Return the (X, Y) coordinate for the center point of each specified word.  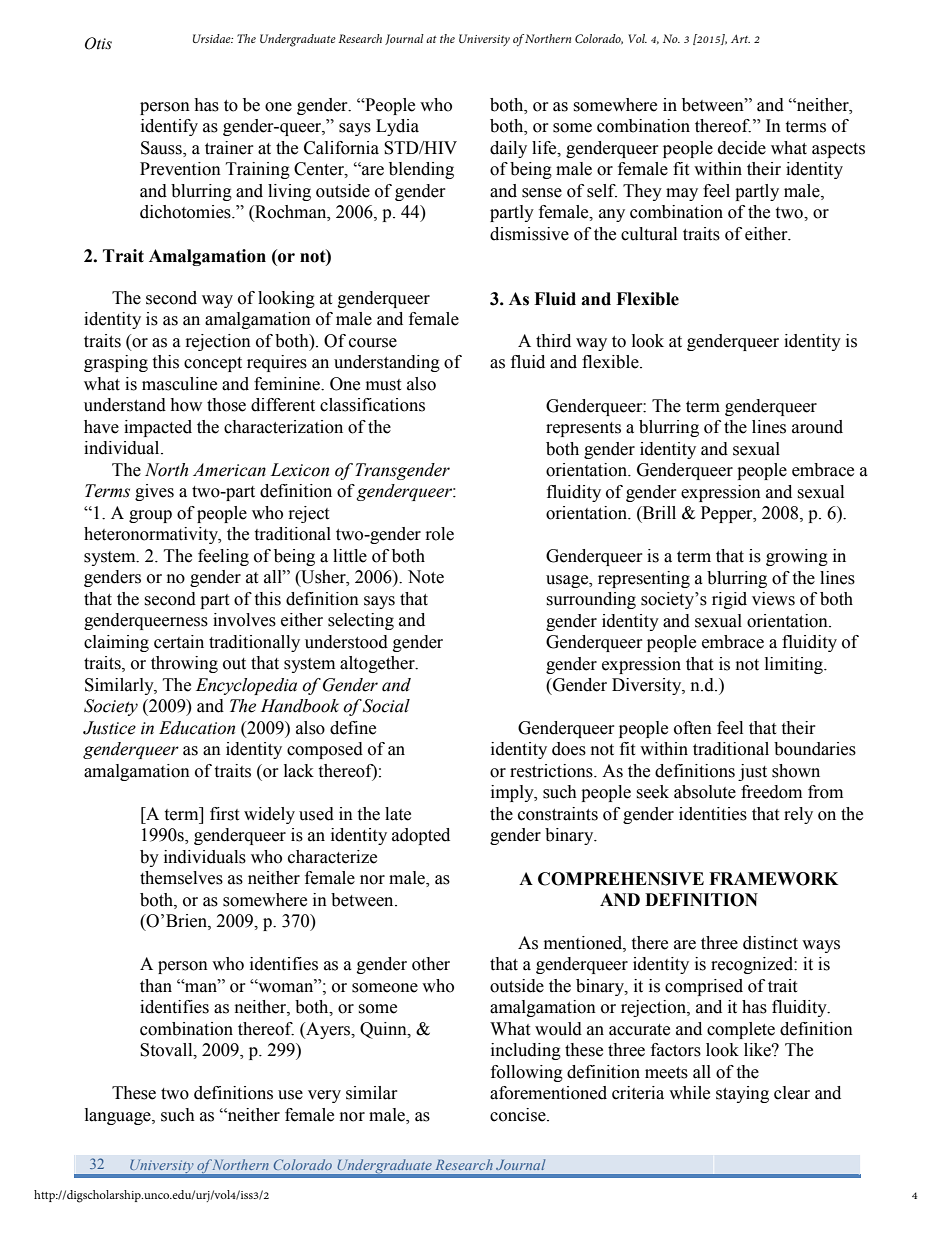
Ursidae (213, 38)
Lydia (397, 127)
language (119, 1116)
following (527, 1073)
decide (742, 148)
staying (742, 1094)
